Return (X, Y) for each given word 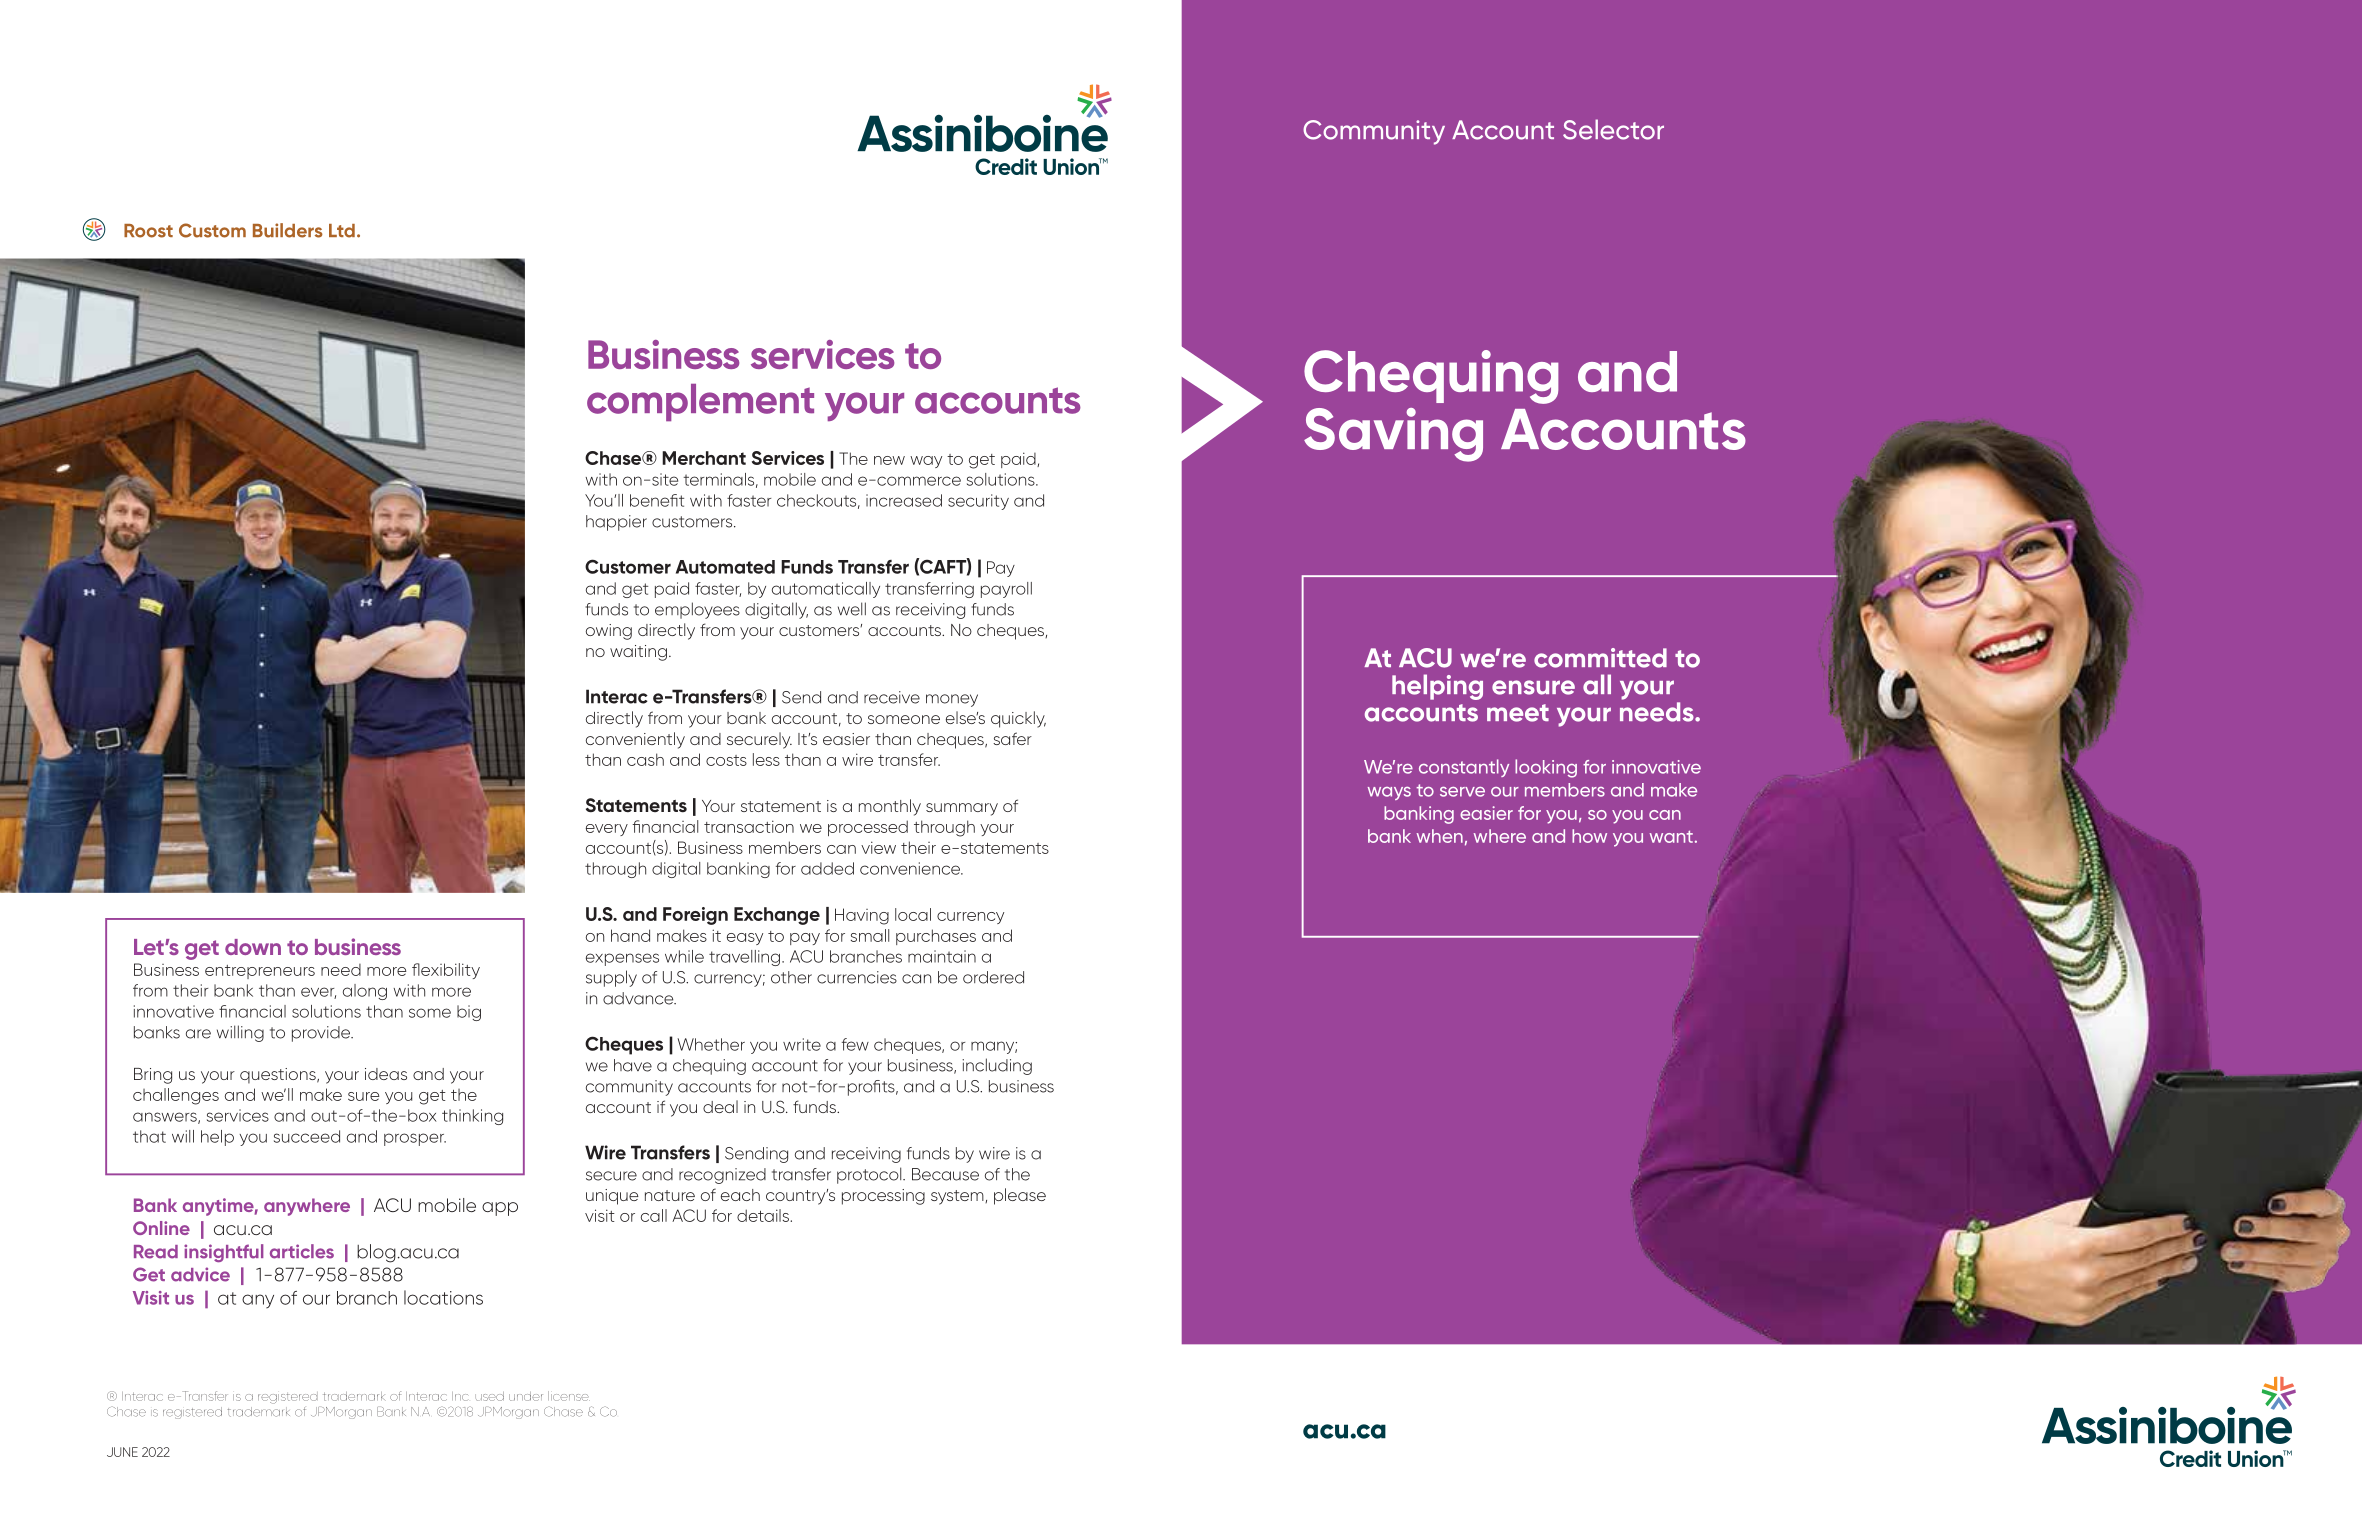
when (1440, 836)
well (852, 609)
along (365, 992)
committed (1600, 658)
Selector (1613, 129)
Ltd (342, 231)
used (489, 1396)
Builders (288, 230)
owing (609, 632)
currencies (857, 977)
